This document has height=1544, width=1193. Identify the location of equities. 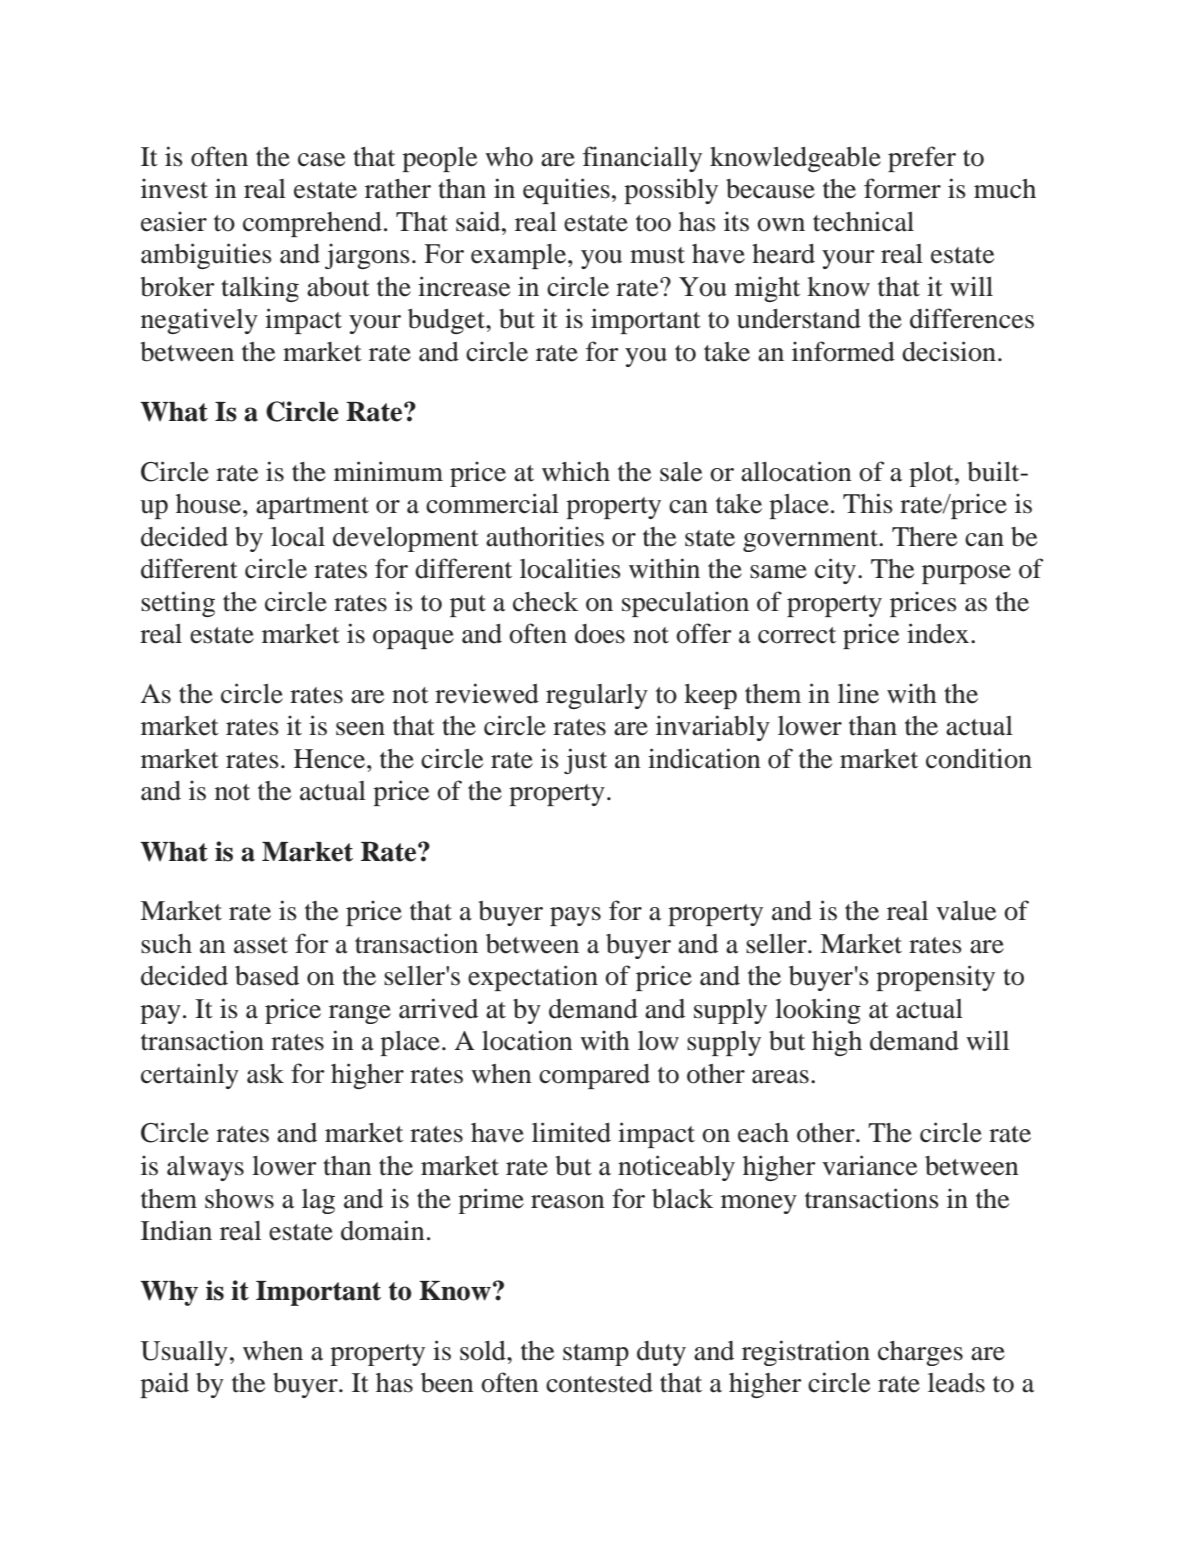
(566, 191).
